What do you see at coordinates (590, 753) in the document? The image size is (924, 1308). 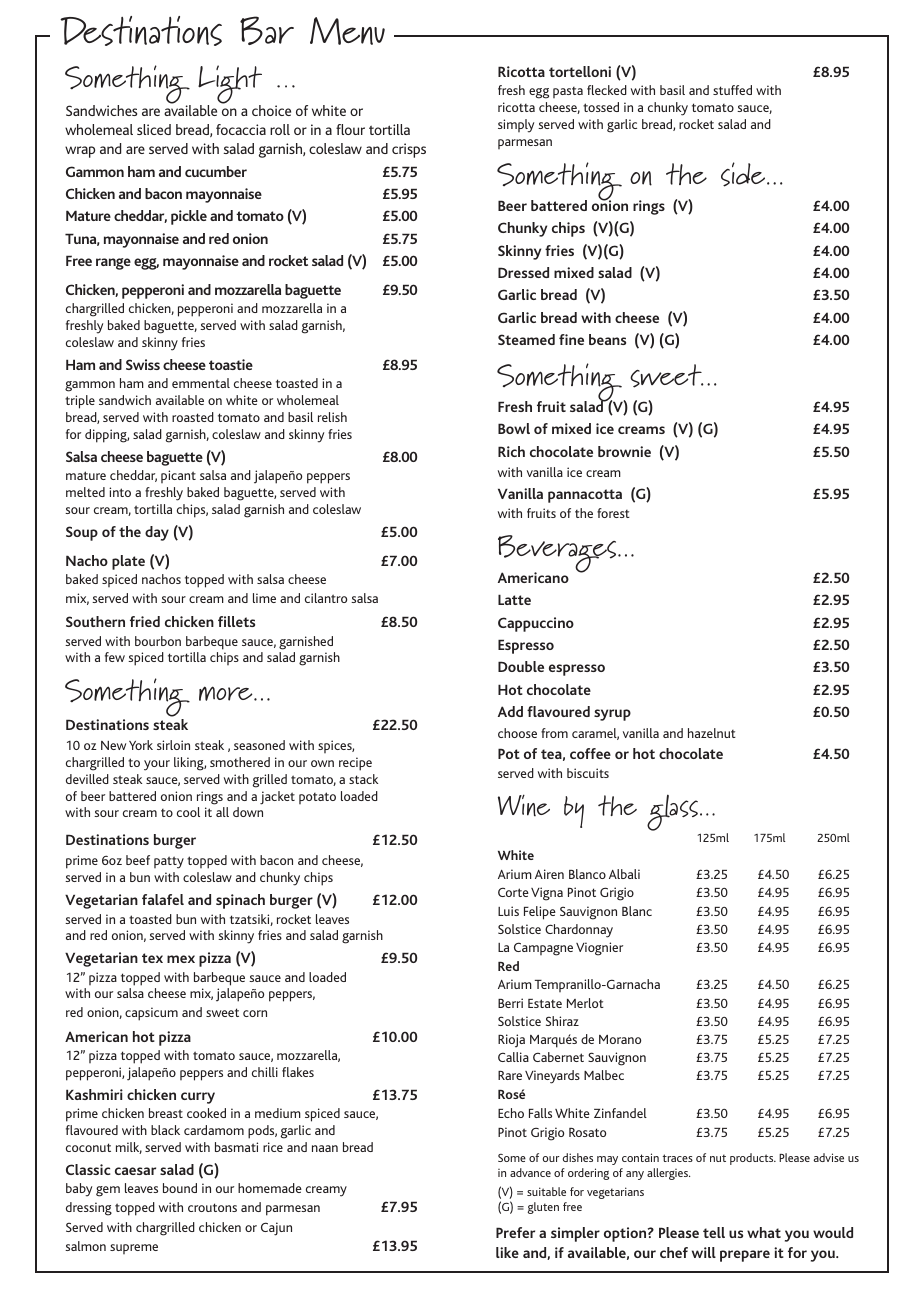 I see `coffee` at bounding box center [590, 753].
